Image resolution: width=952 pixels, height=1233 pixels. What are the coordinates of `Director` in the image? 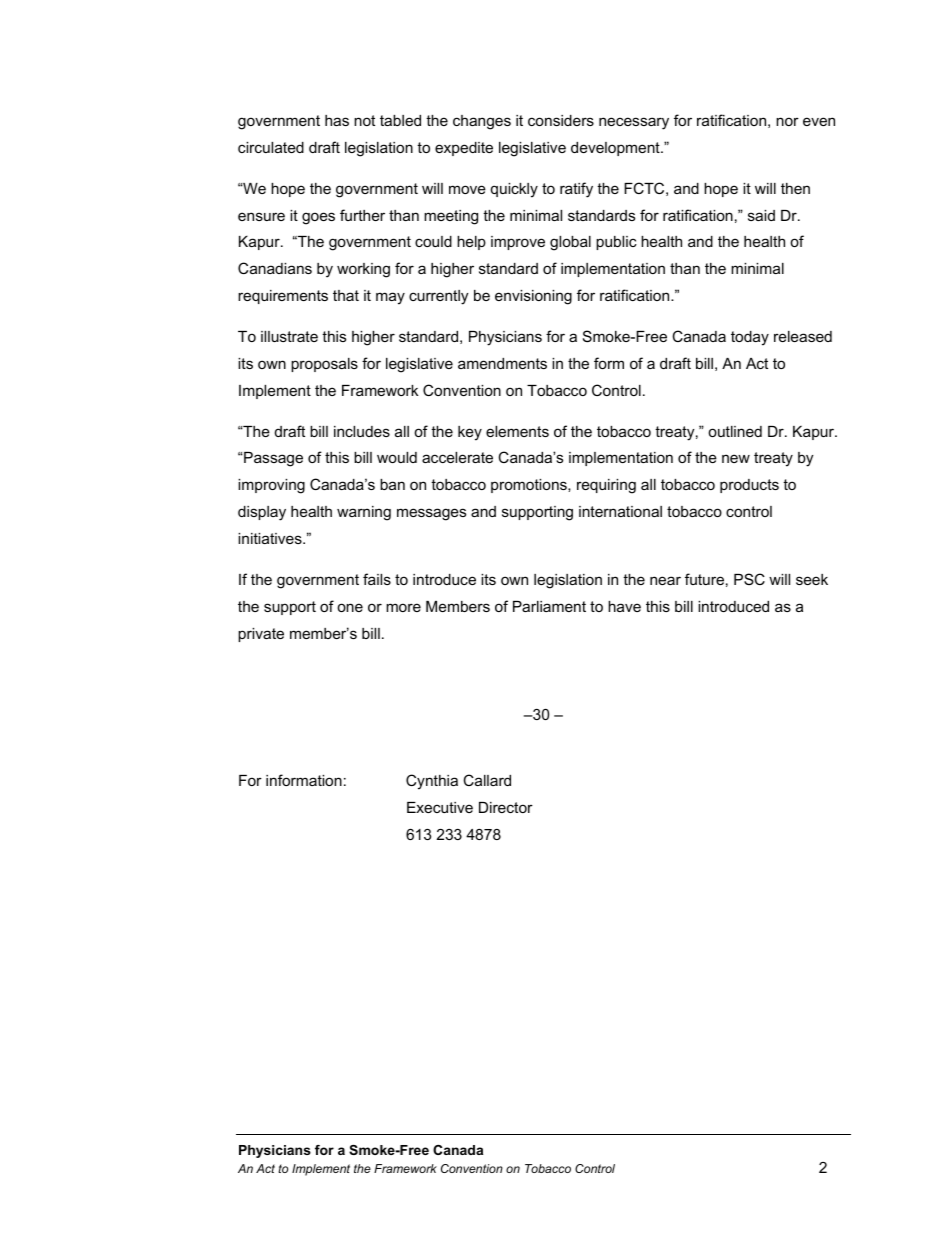 It's located at (506, 807).
